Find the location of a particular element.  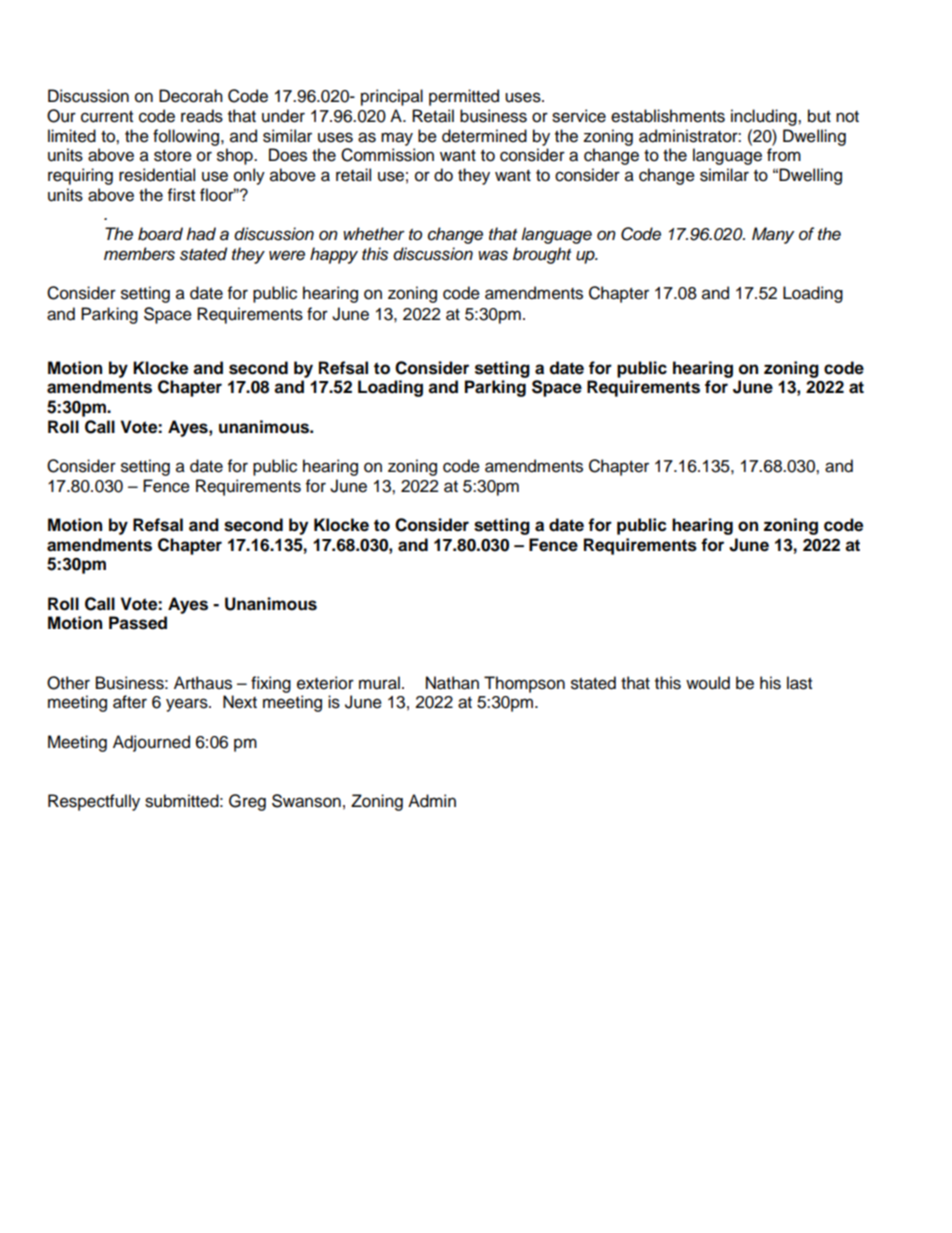

Other is located at coordinates (68, 683).
